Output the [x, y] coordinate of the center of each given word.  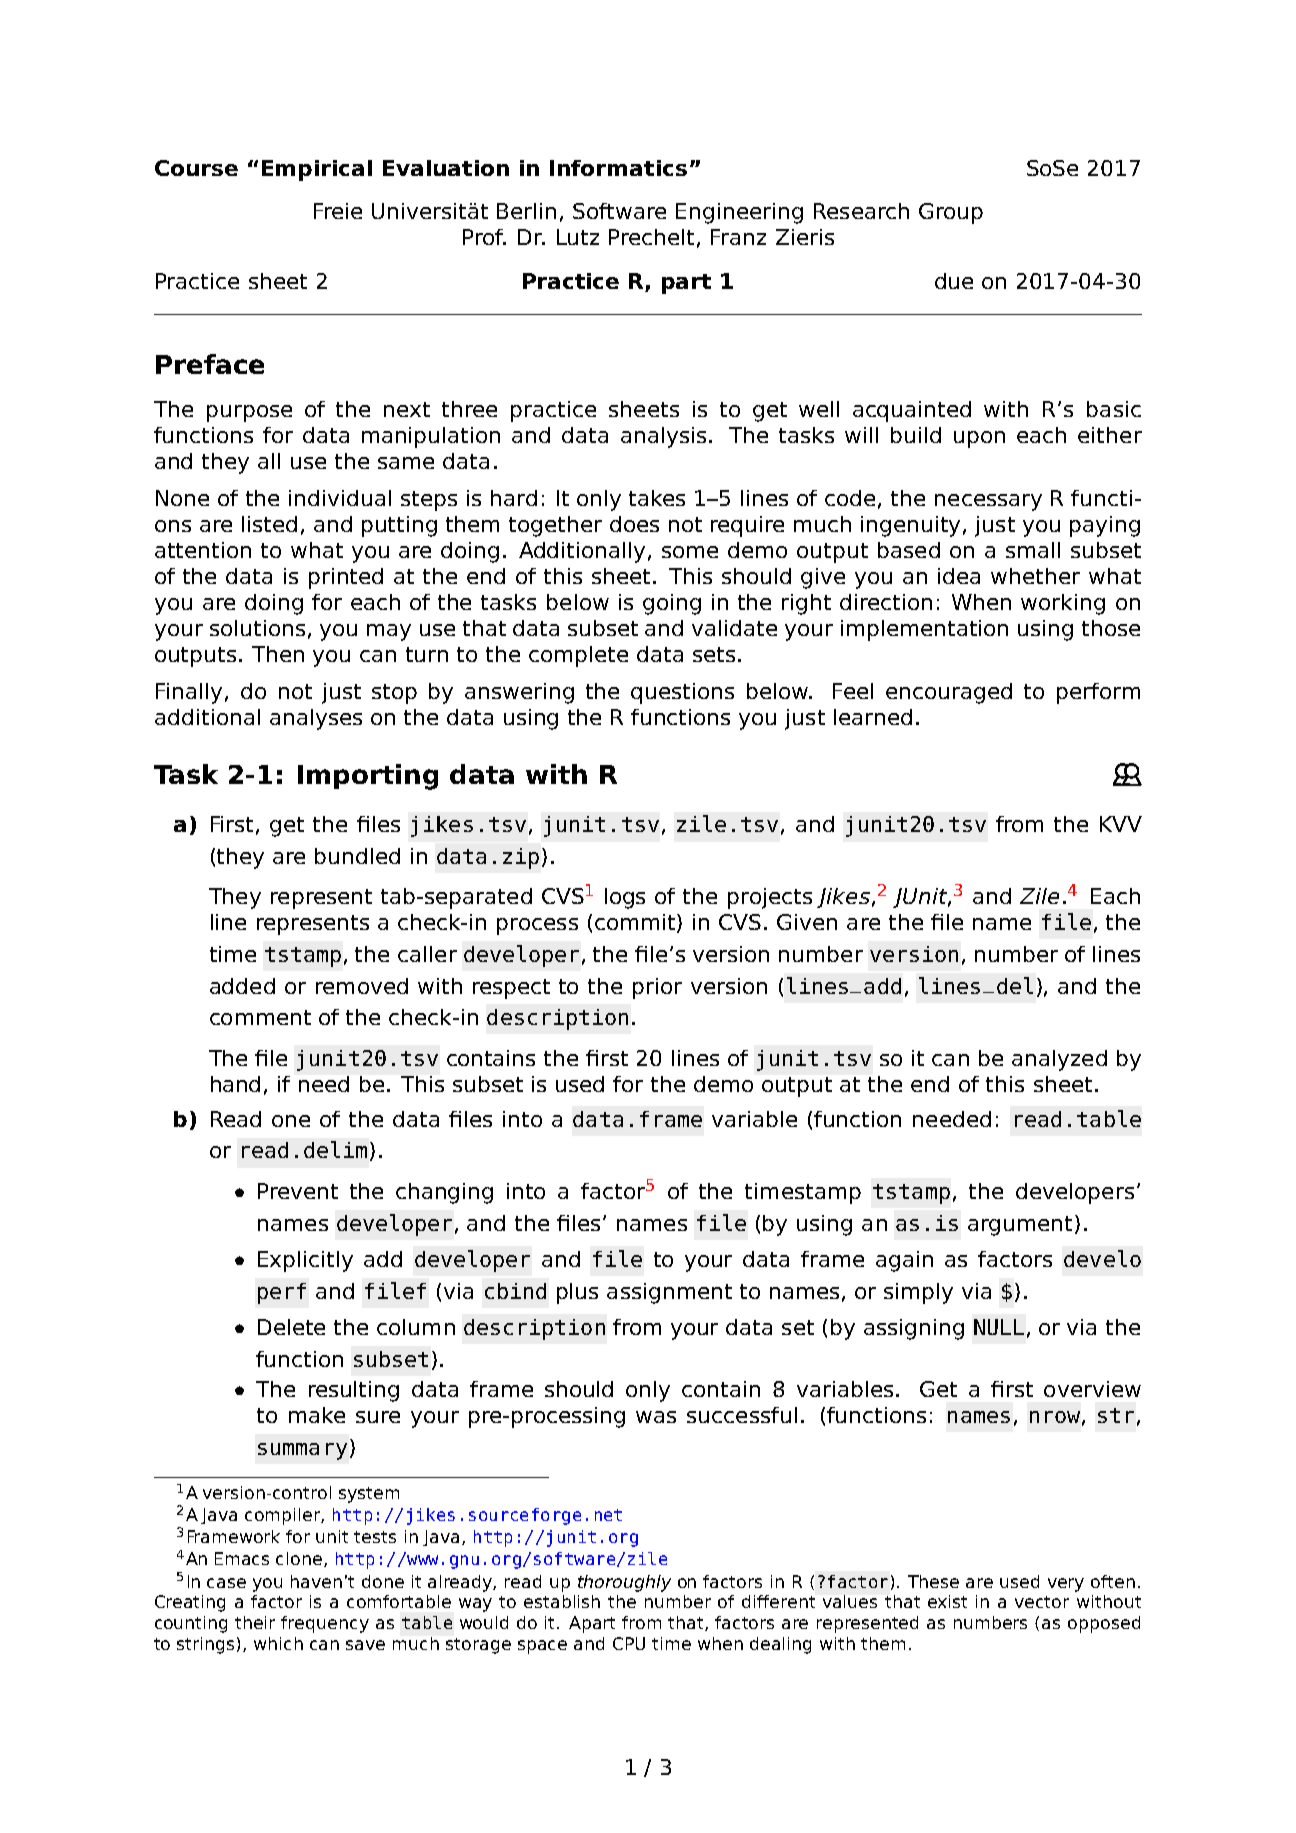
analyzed [1059, 1060]
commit [636, 923]
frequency [325, 1624]
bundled [357, 856]
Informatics [618, 168]
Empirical [317, 170]
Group [951, 213]
